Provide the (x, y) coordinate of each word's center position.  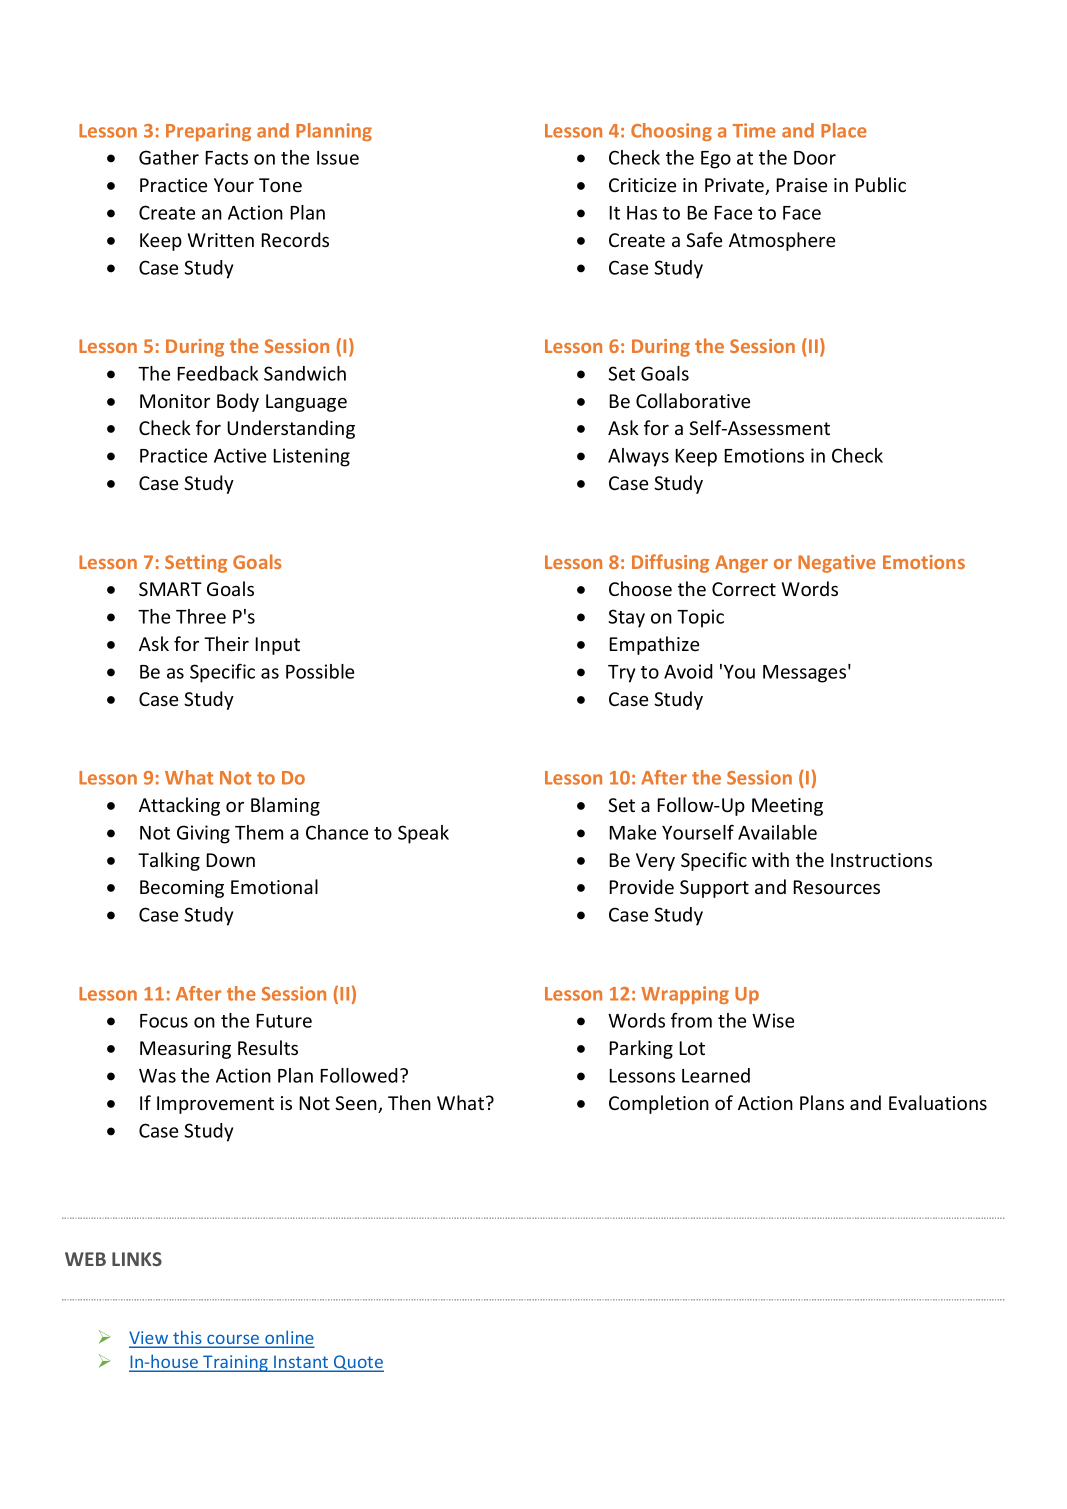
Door (815, 158)
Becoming (182, 889)
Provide (641, 886)
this (187, 1338)
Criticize (642, 185)
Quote (358, 1363)
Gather (169, 157)
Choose (640, 588)
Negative (837, 564)
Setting (196, 564)
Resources (836, 887)
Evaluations (938, 1102)
